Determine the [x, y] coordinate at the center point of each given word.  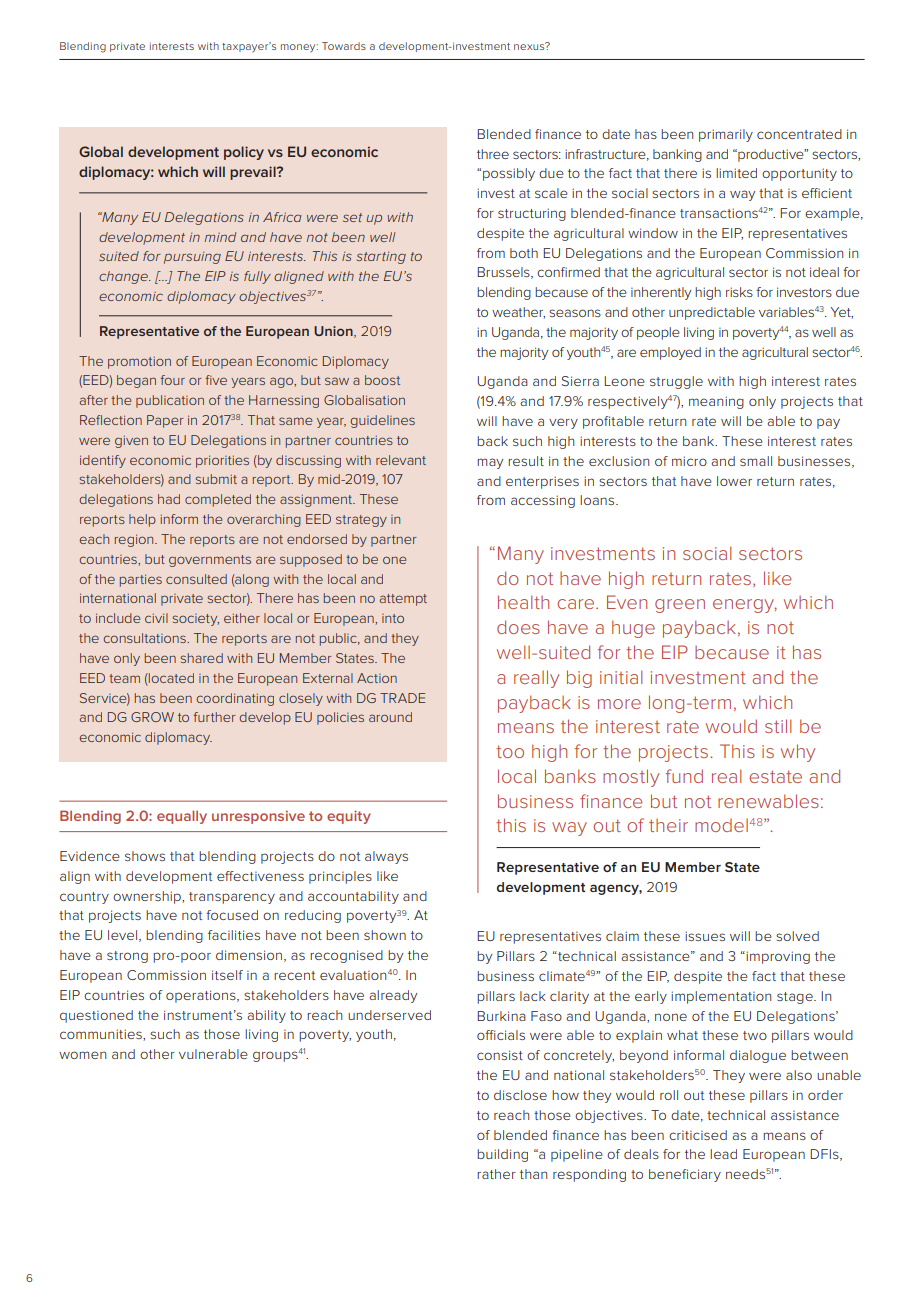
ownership [148, 897]
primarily [726, 135]
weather [518, 313]
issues [705, 936]
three [493, 154]
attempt [403, 600]
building [502, 1155]
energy [745, 606]
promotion [139, 362]
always [386, 857]
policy [244, 153]
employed [670, 353]
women [82, 1055]
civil [156, 618]
